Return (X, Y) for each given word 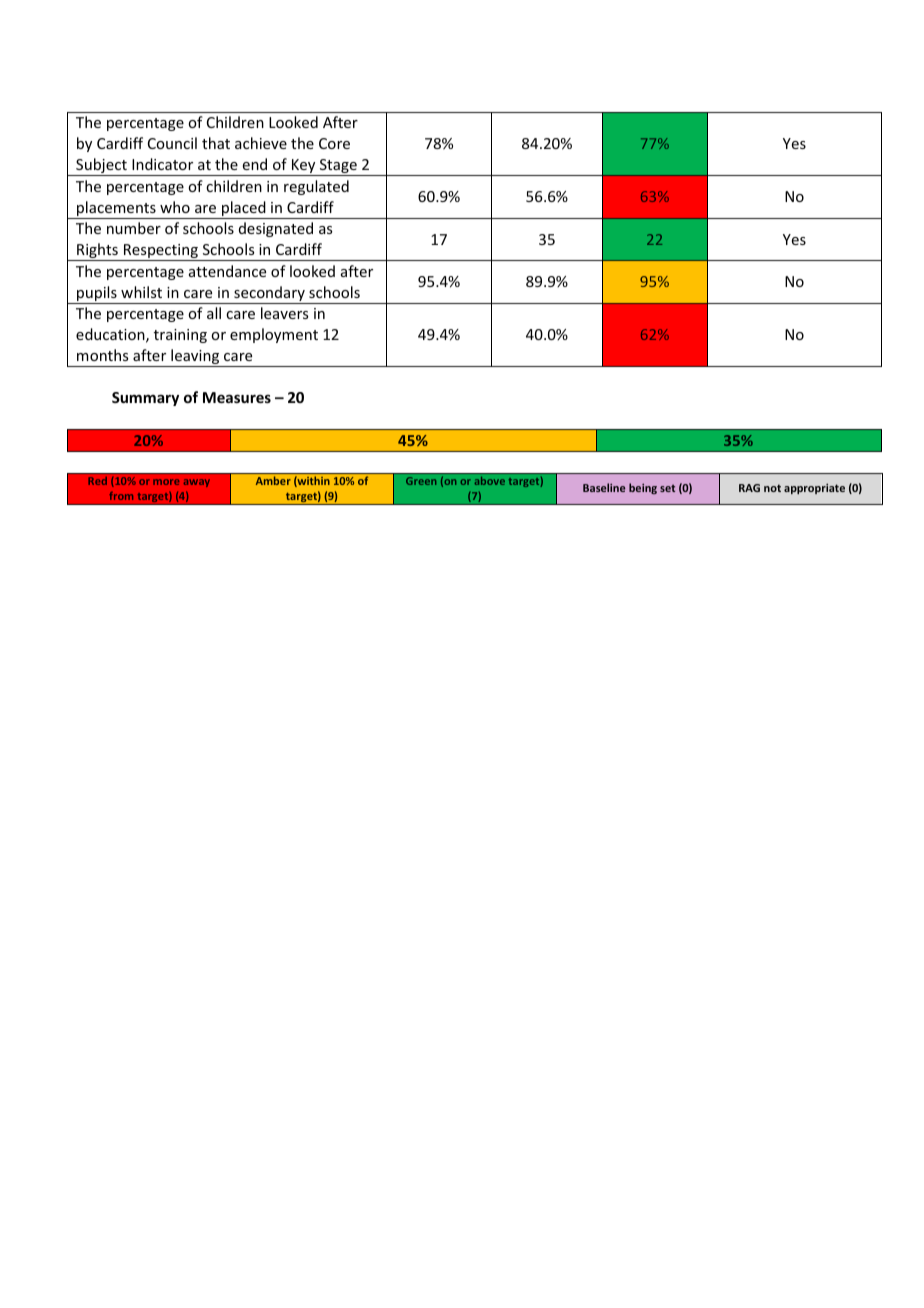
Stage (338, 167)
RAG (749, 488)
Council (172, 143)
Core (334, 143)
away (197, 483)
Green (421, 481)
